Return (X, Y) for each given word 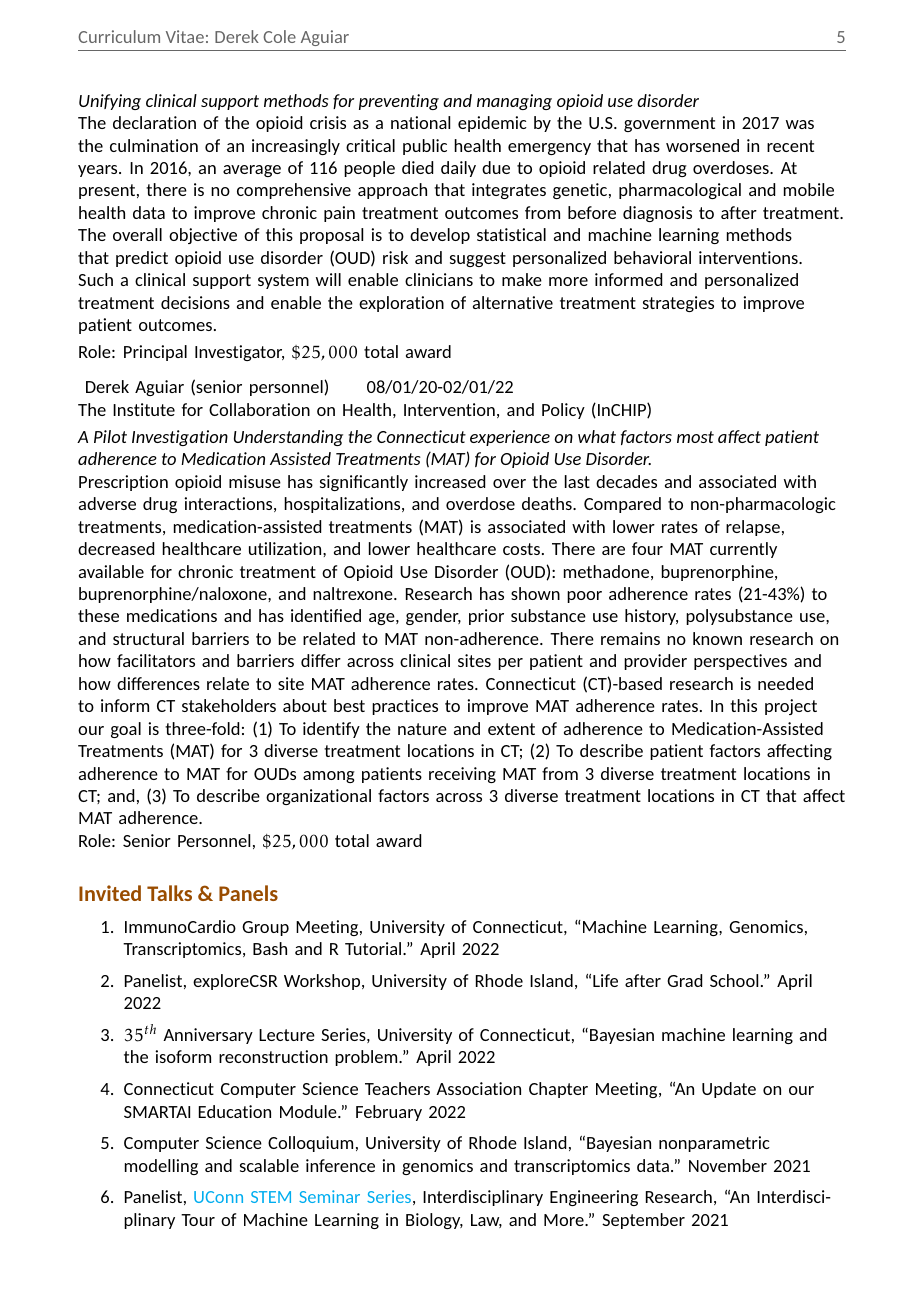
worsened (702, 145)
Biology (434, 1221)
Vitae (185, 36)
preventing (399, 102)
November (728, 1165)
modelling (161, 1167)
